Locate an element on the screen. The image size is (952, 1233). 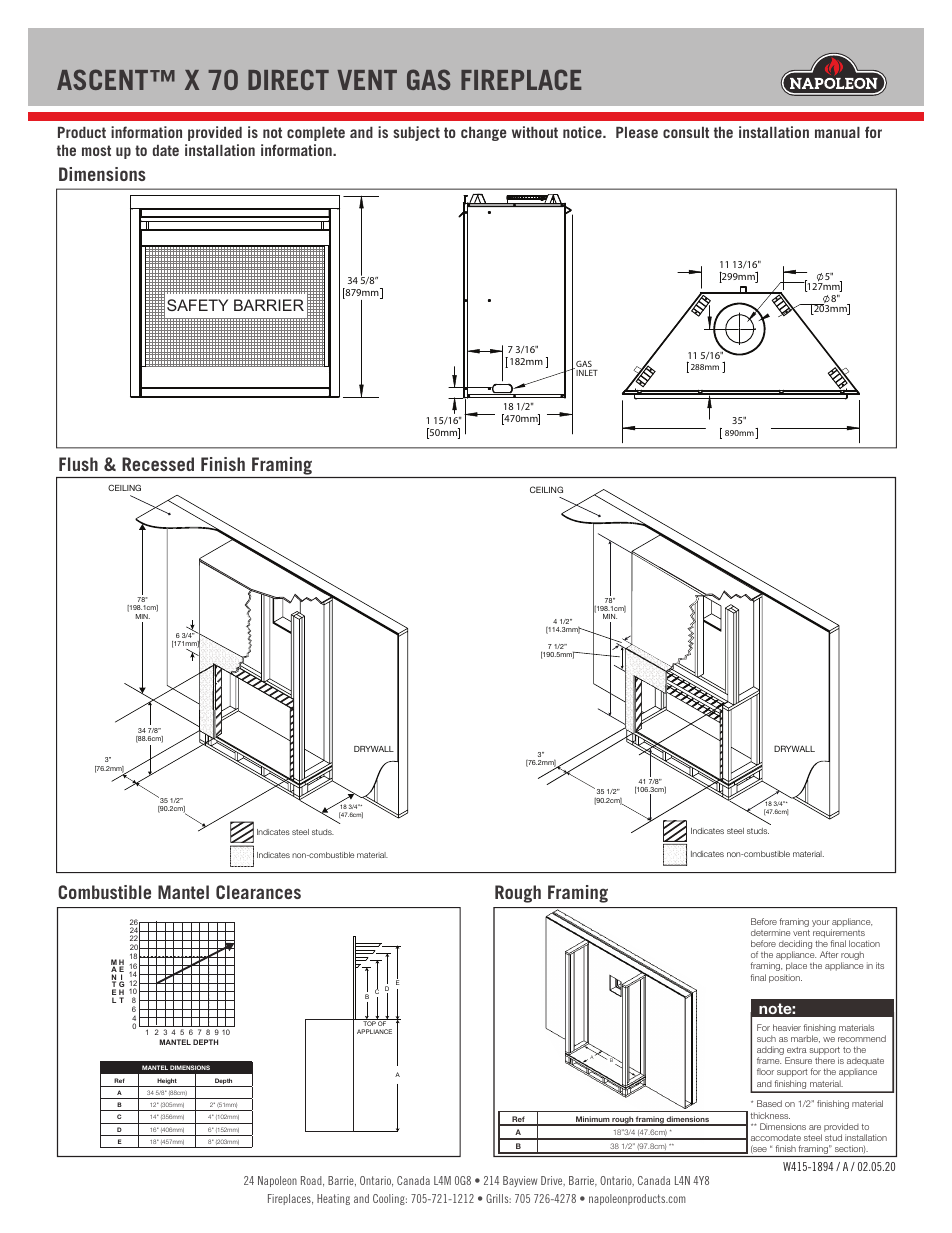
Height is located at coordinates (167, 1082).
